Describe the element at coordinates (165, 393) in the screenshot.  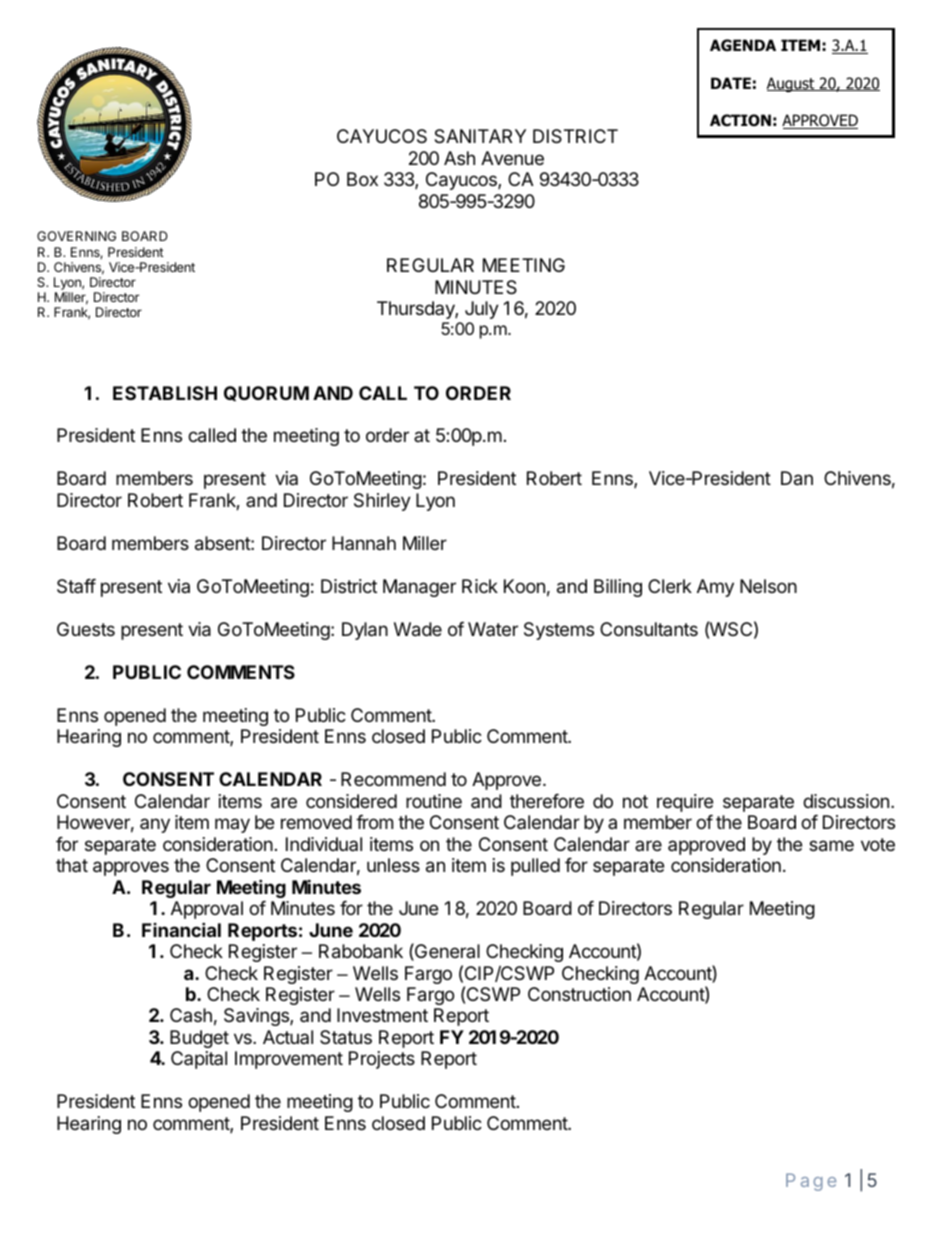
I see `ESTABLISH` at that location.
